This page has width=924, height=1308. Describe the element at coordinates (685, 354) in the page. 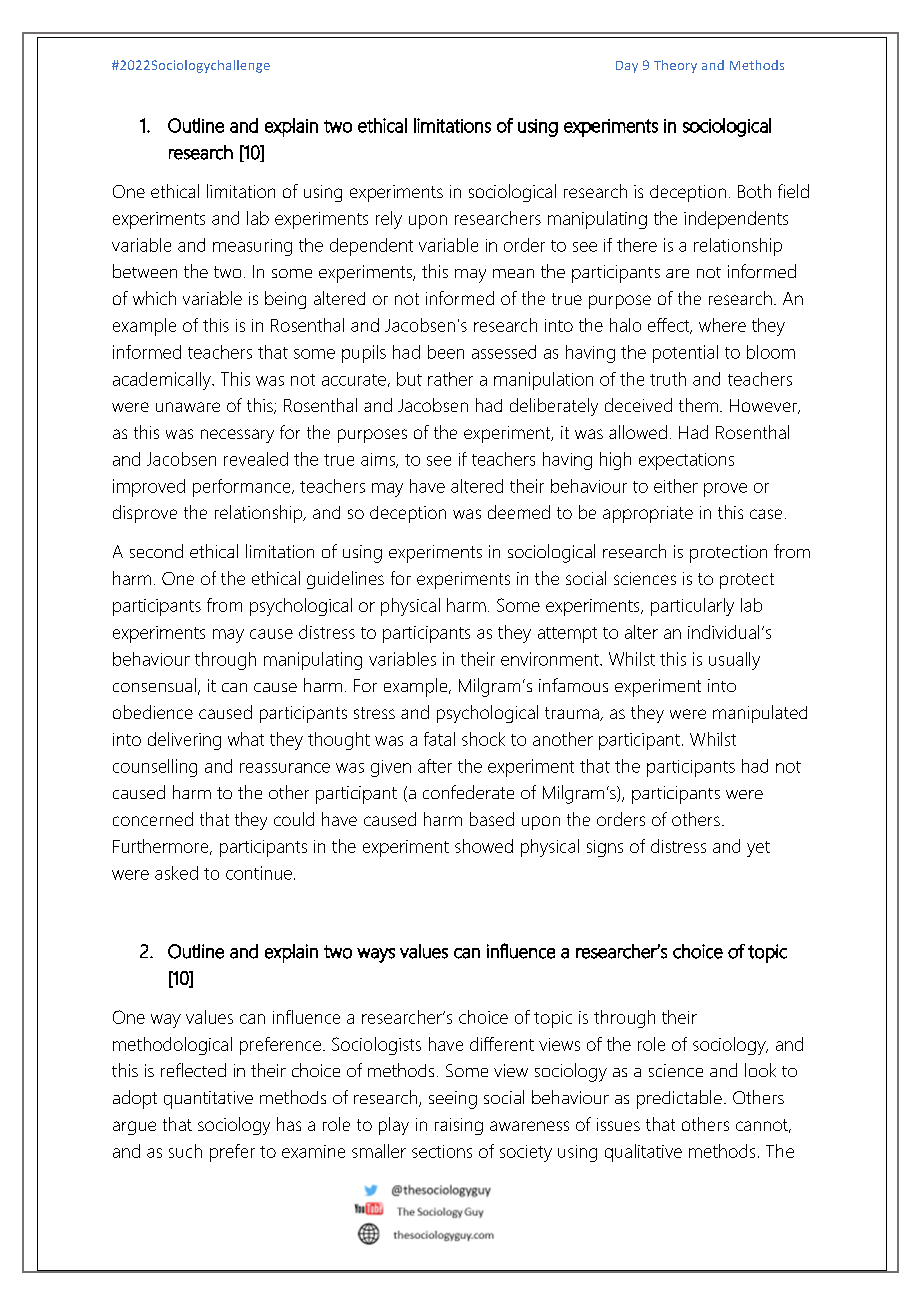

I see `potential` at that location.
